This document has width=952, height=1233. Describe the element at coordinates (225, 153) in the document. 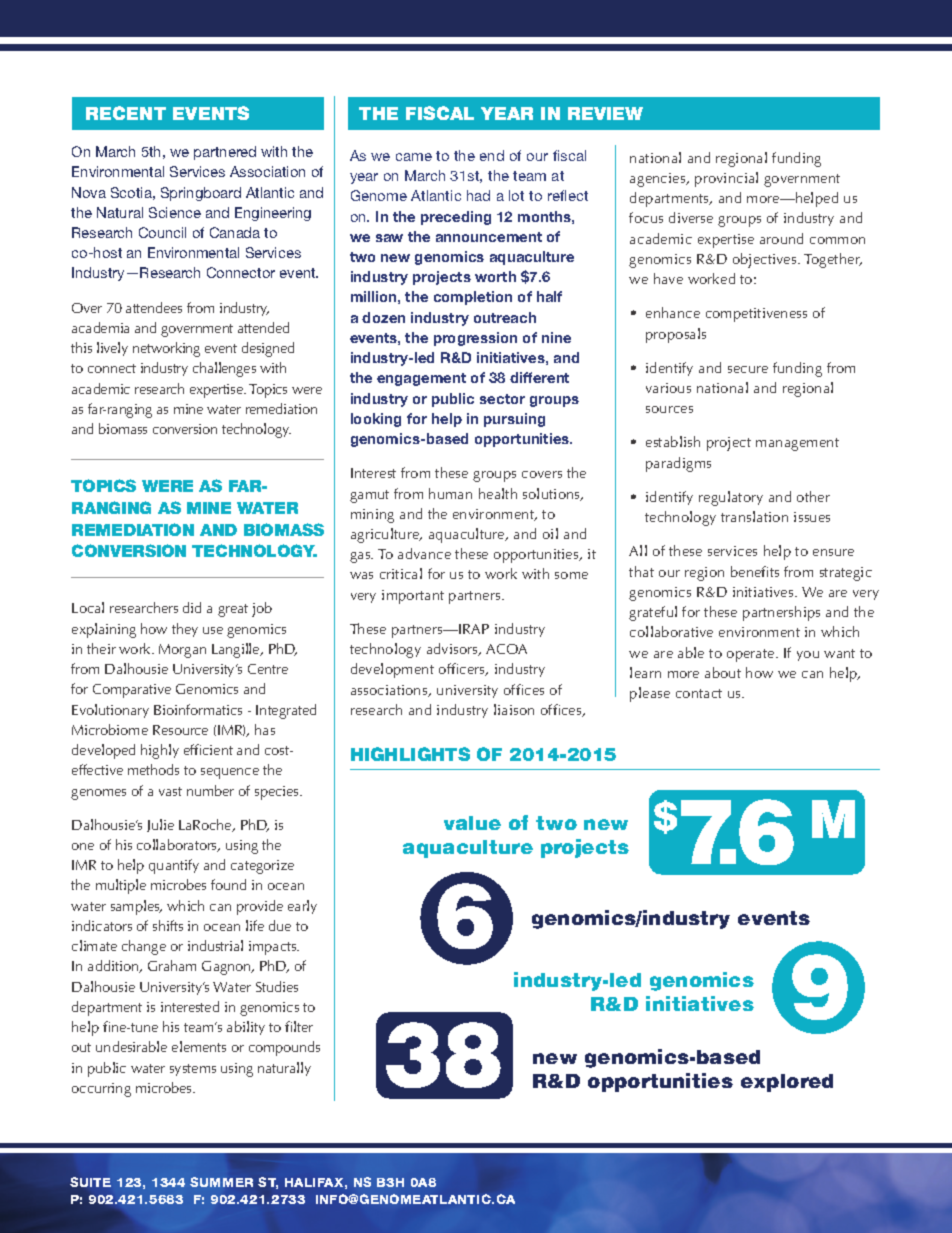

I see `partnered` at that location.
